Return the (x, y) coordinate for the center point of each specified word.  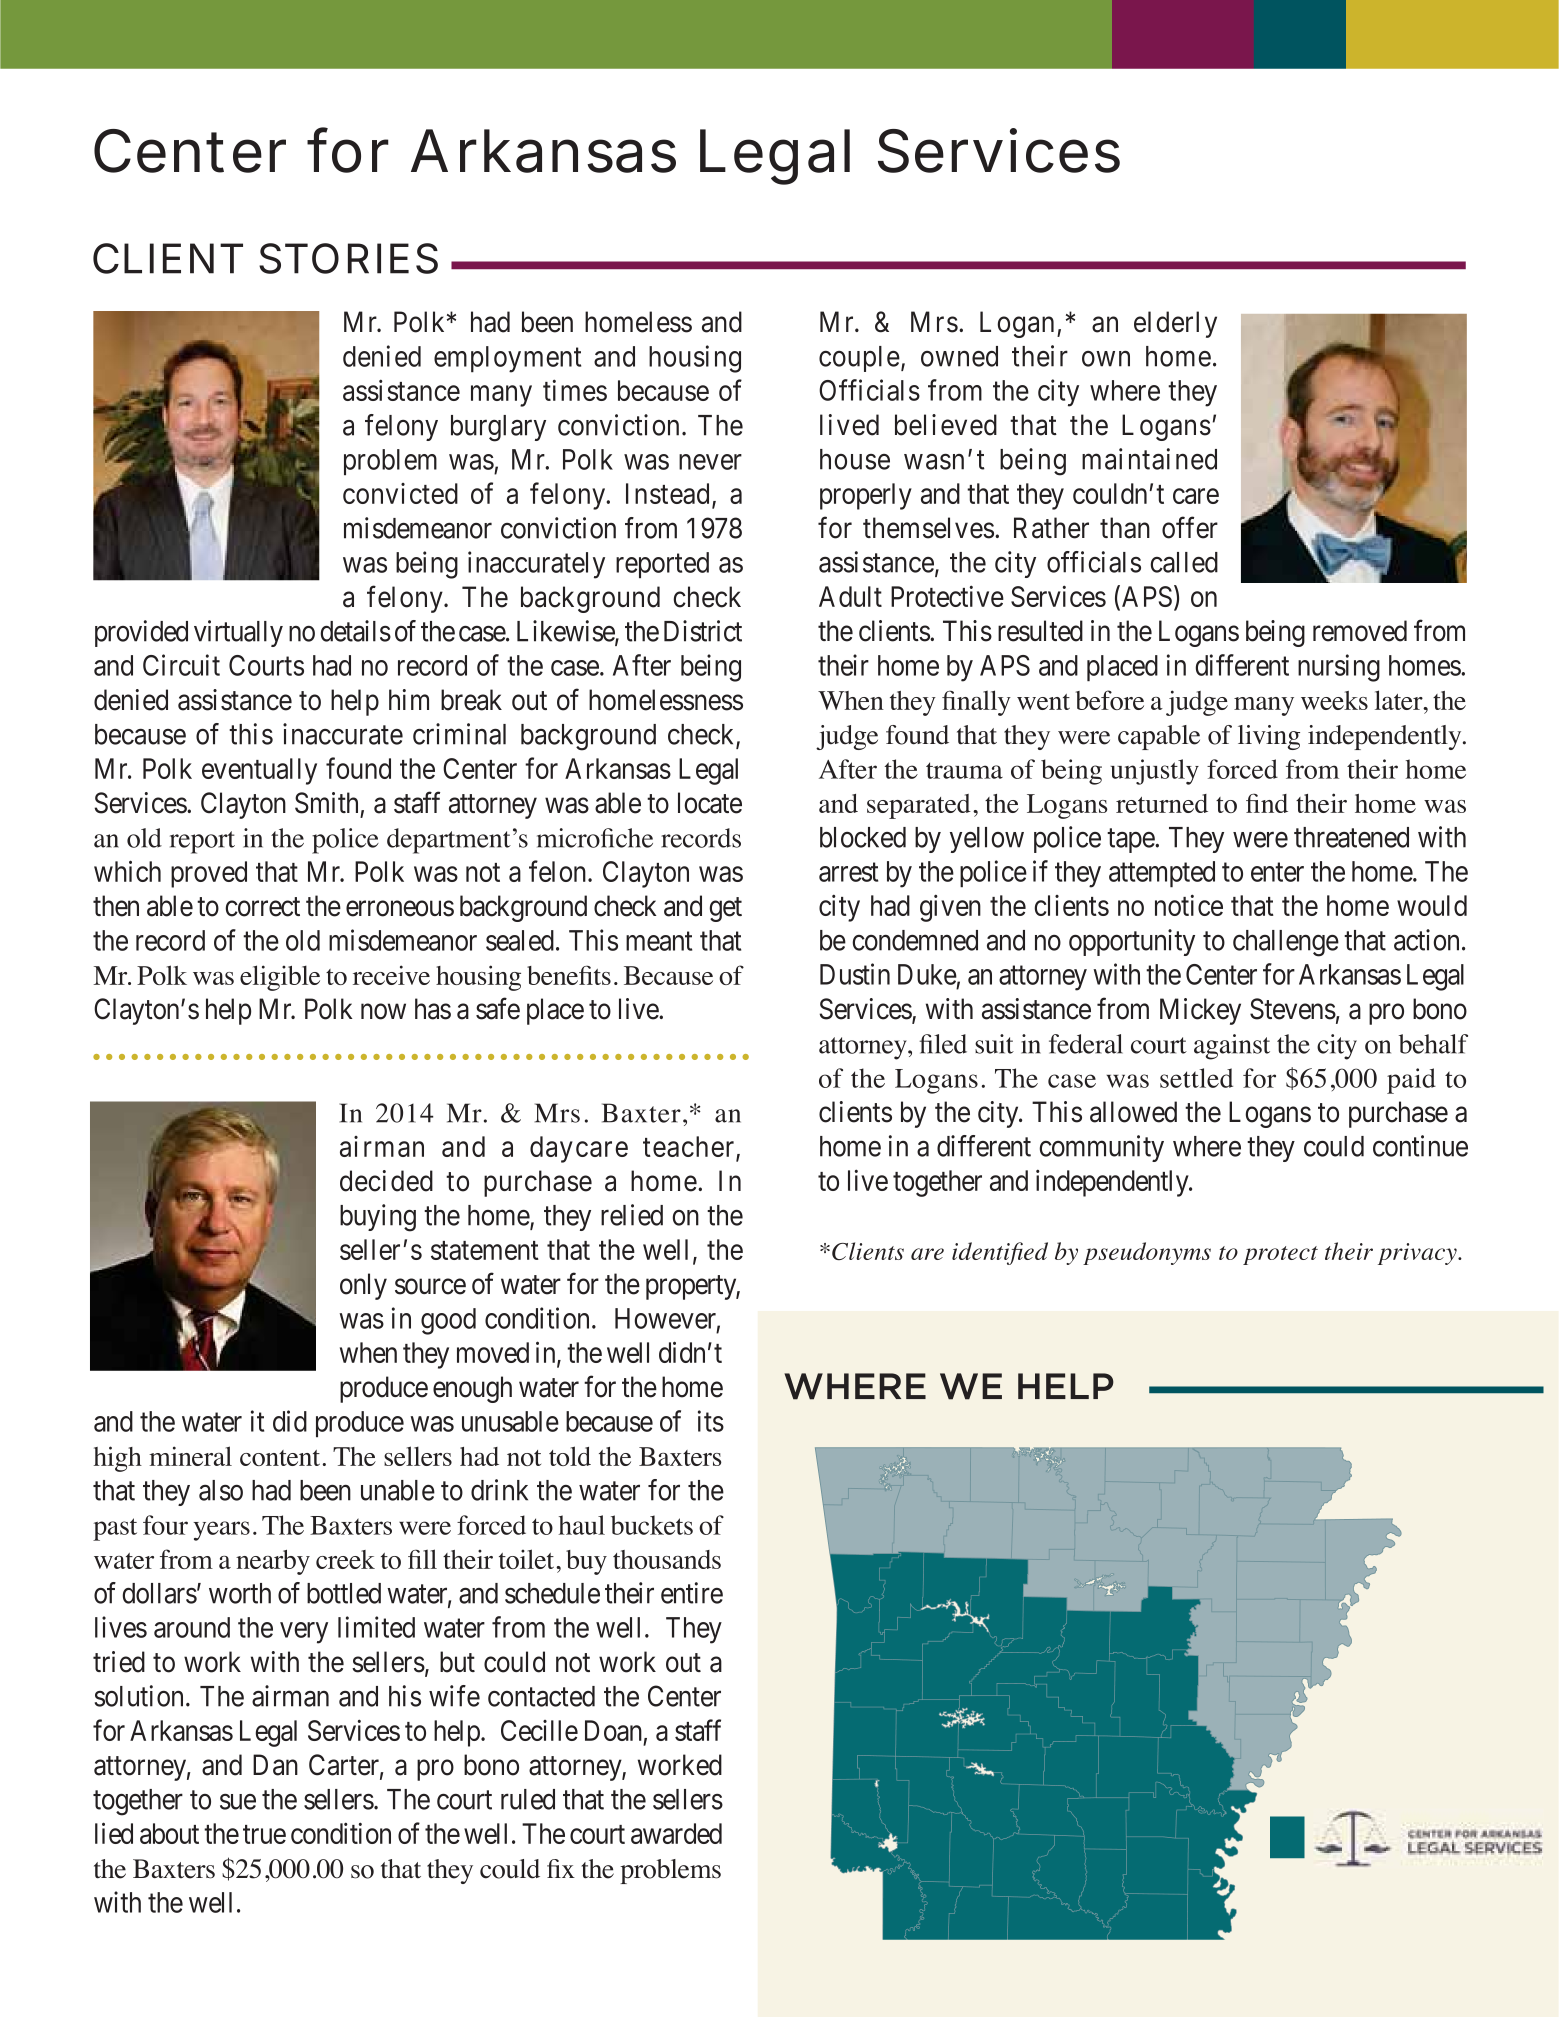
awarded (676, 1833)
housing (695, 359)
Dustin (855, 974)
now (383, 1012)
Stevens (1293, 1009)
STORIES (348, 258)
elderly (1175, 324)
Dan (275, 1765)
